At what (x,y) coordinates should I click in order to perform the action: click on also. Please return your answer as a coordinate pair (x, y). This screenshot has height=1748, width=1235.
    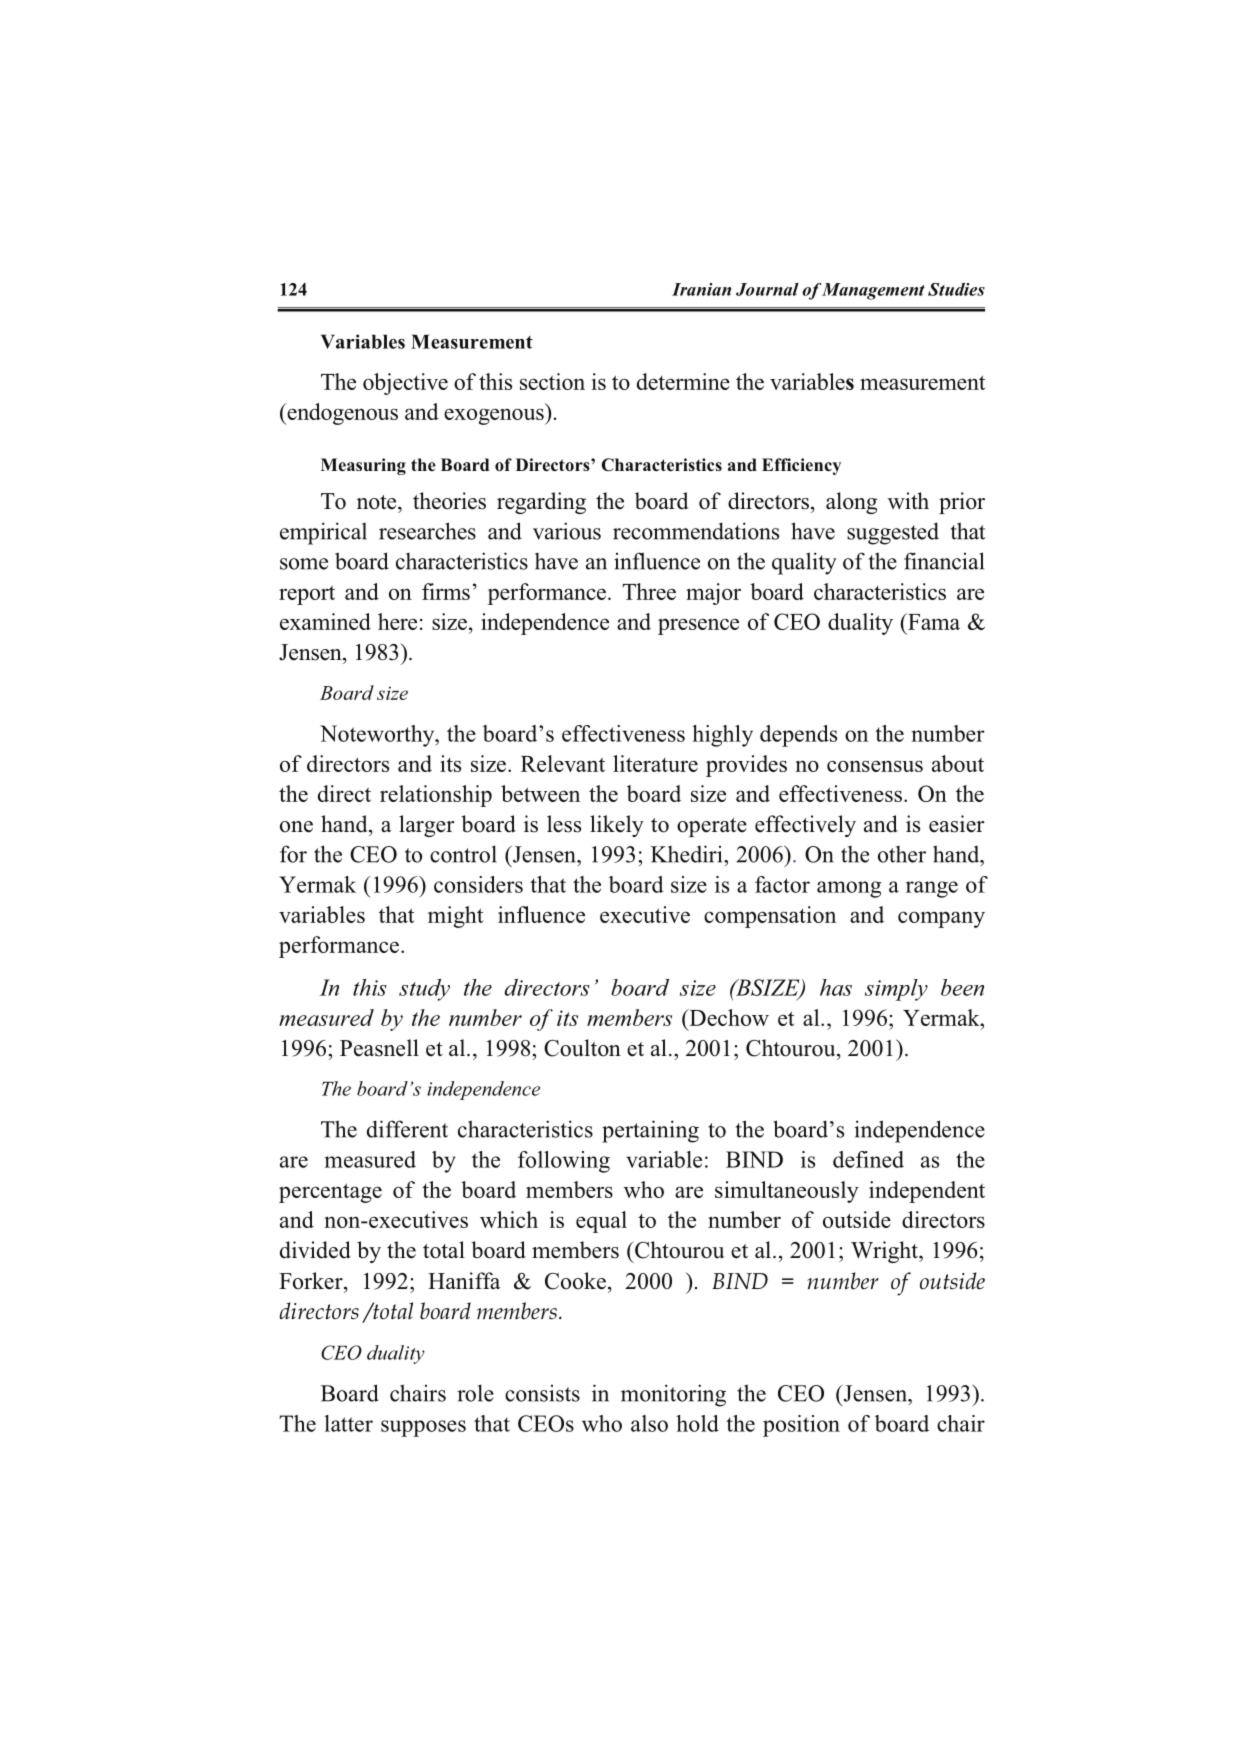
    Looking at the image, I should click on (649, 1423).
